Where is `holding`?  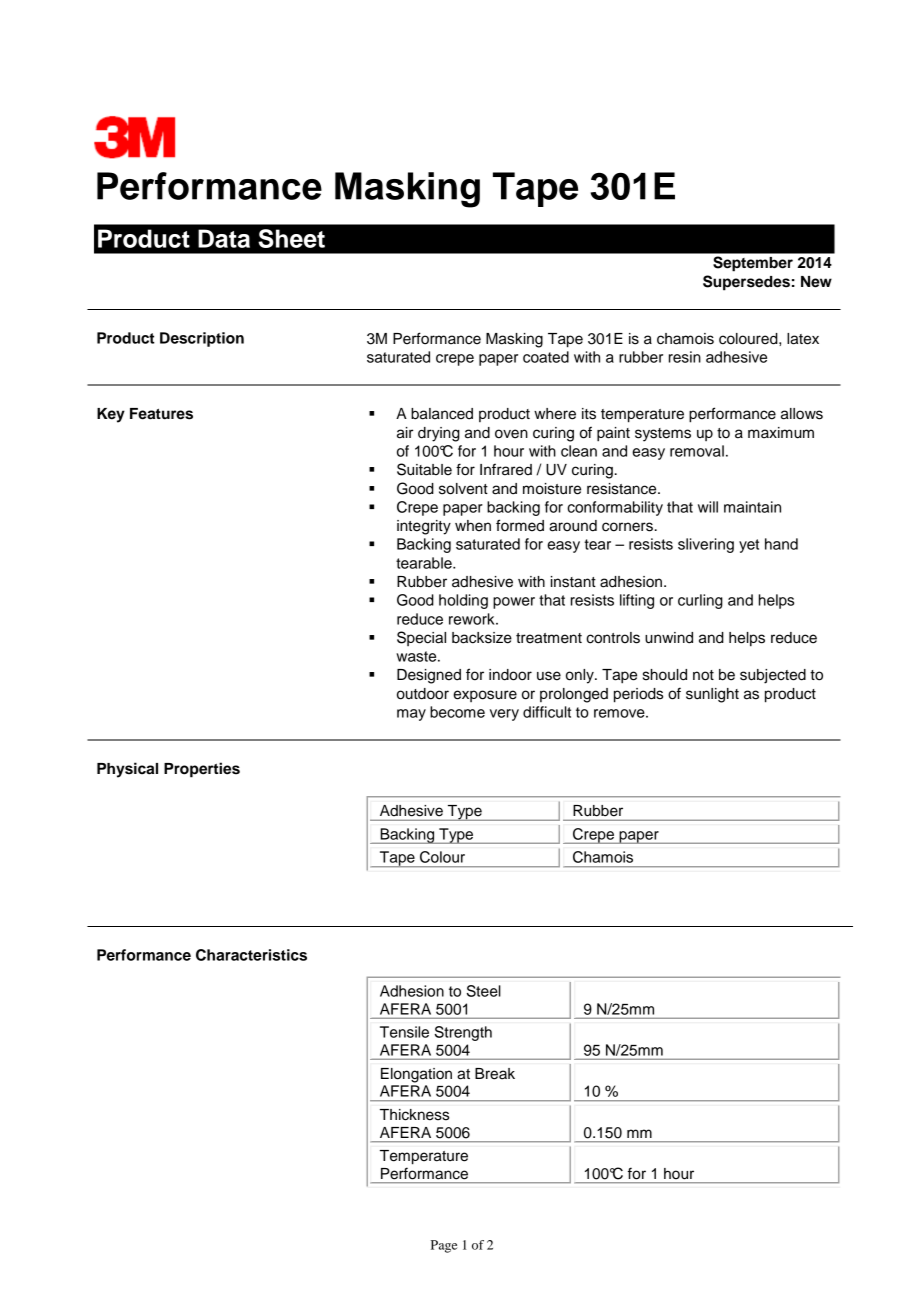 holding is located at coordinates (463, 601).
